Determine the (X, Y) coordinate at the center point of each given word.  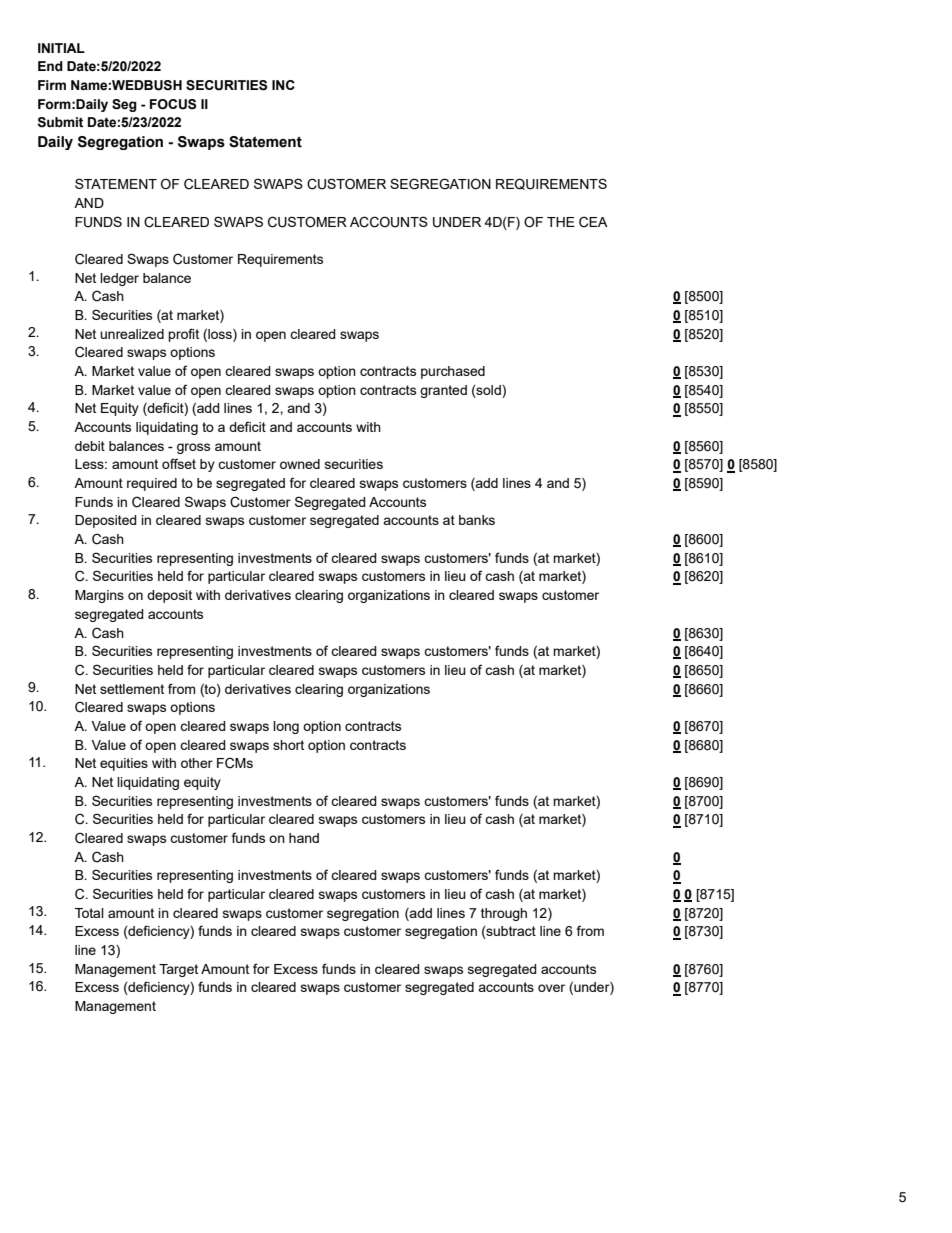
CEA (593, 222)
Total (89, 913)
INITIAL (61, 48)
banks (477, 520)
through (504, 914)
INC (283, 85)
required (152, 484)
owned (300, 464)
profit (183, 335)
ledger (119, 279)
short (288, 745)
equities (124, 764)
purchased (453, 372)
